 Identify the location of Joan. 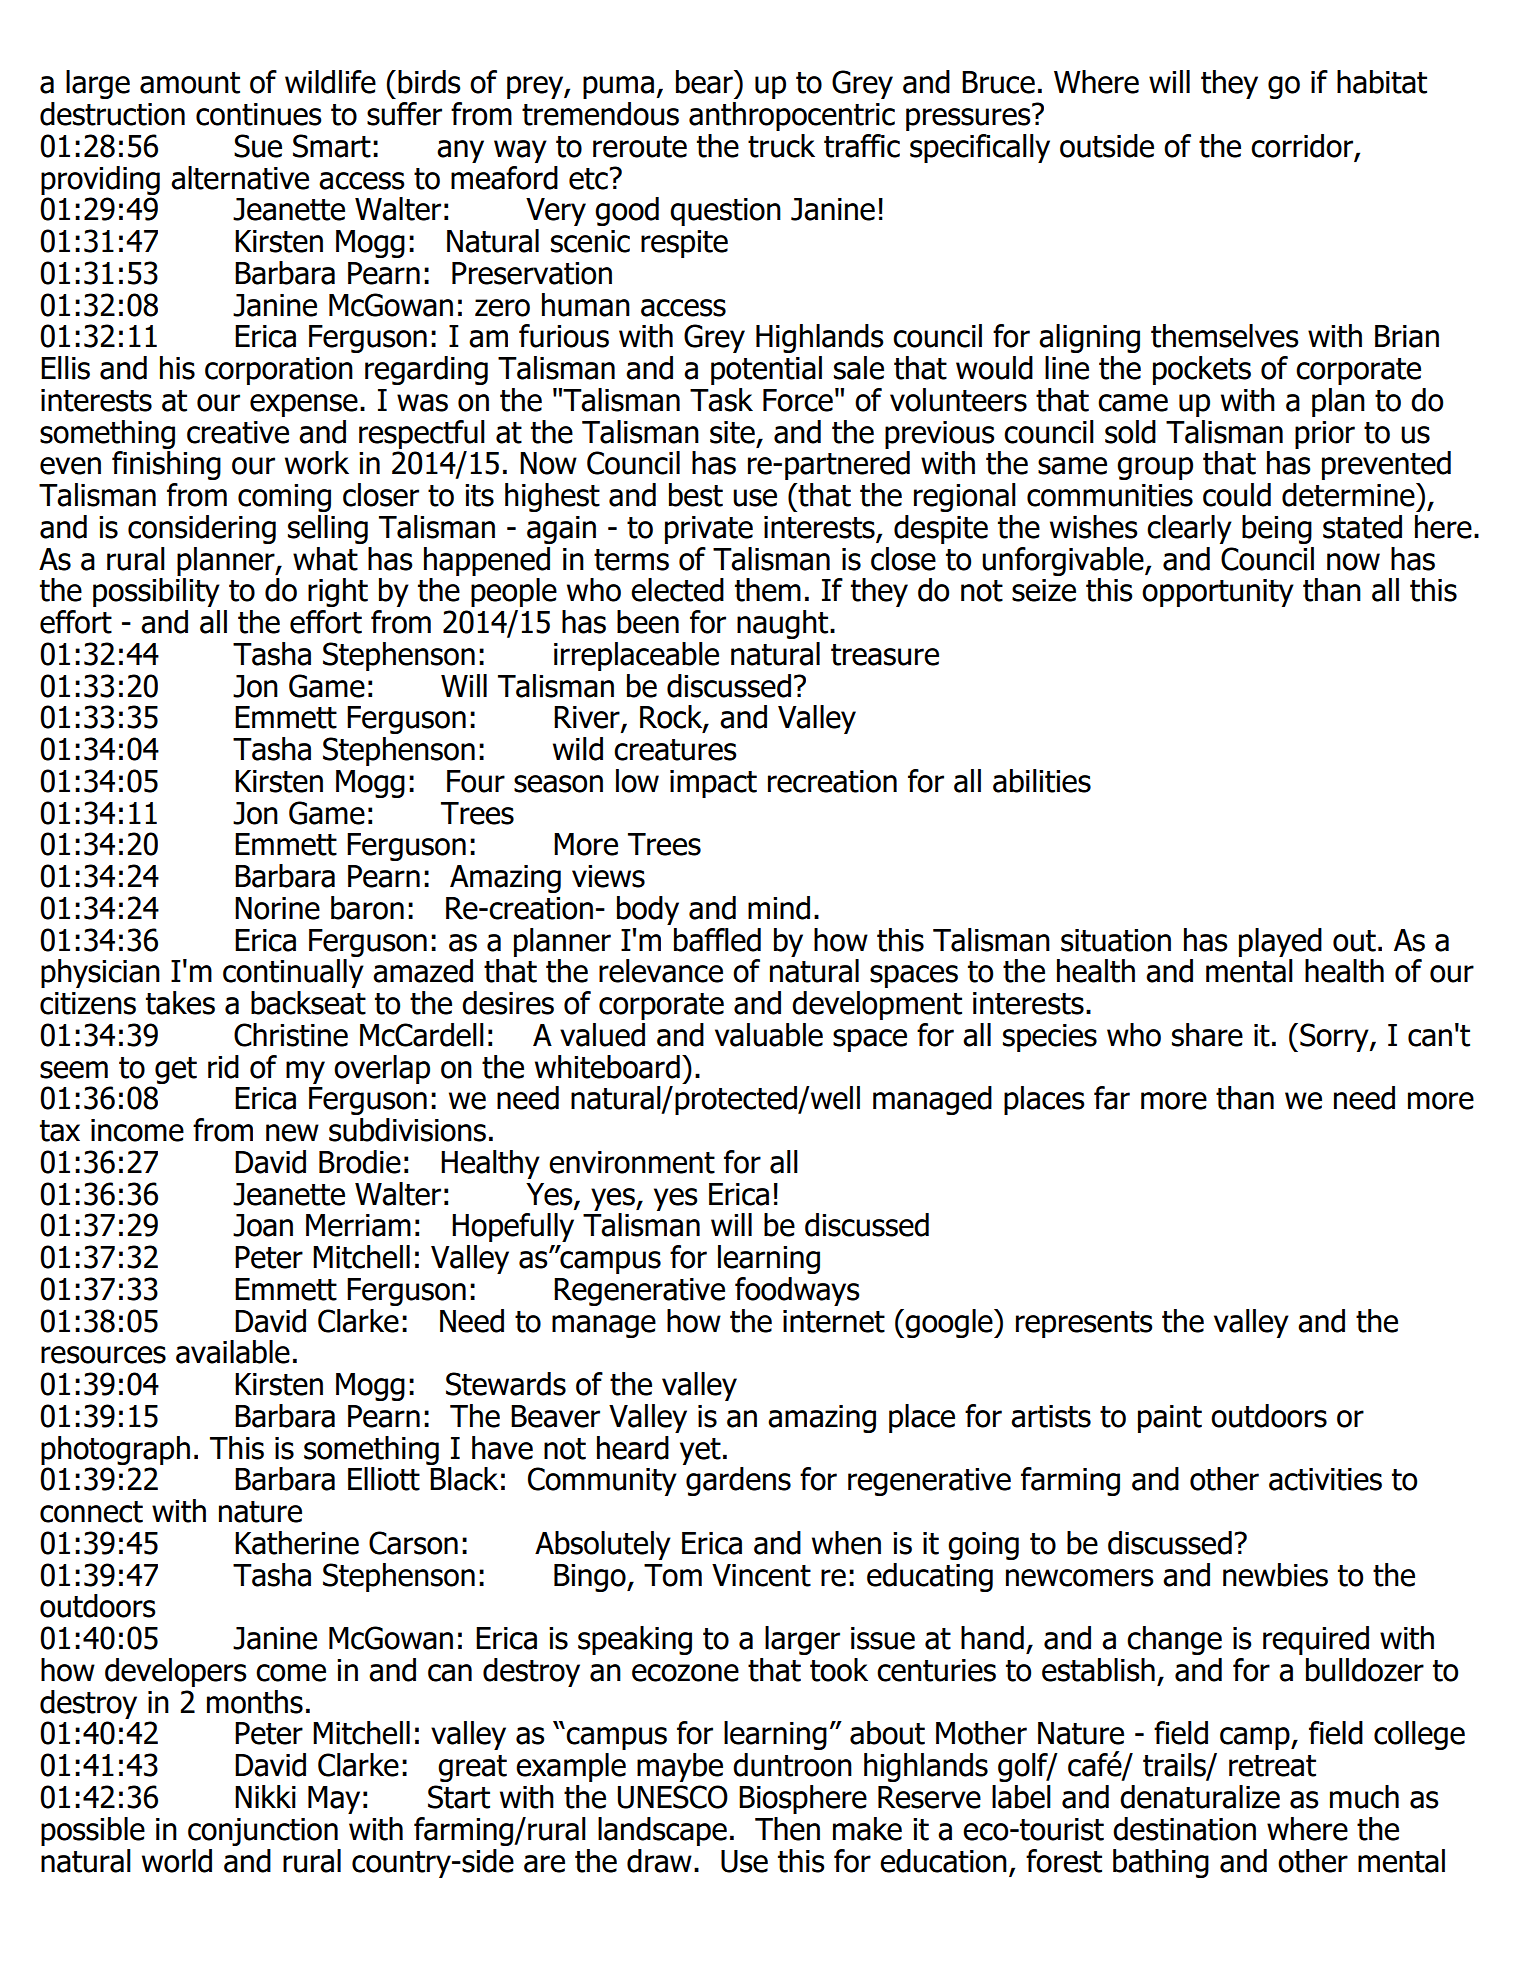
(263, 1225).
